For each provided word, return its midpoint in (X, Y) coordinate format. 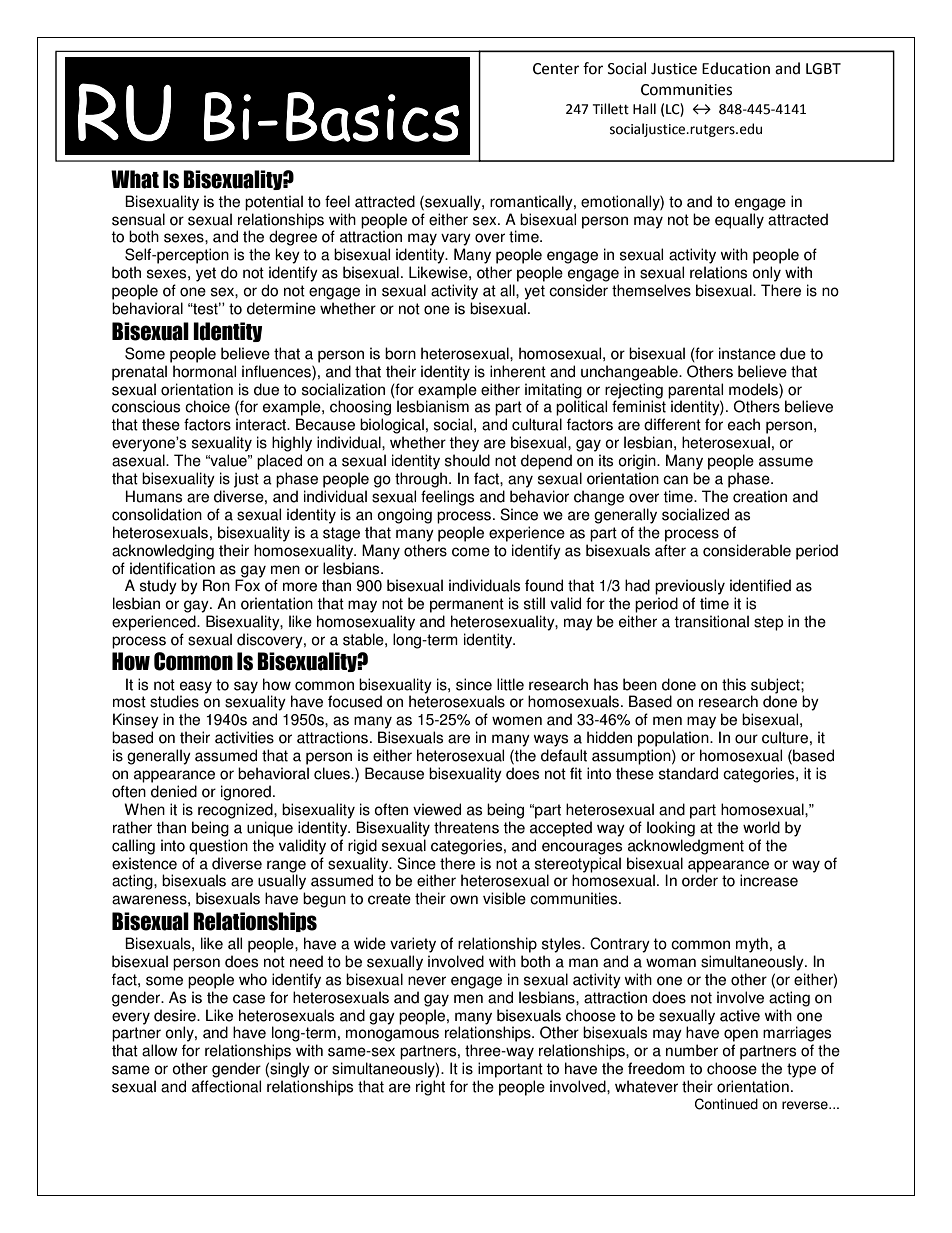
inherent (518, 371)
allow (160, 1050)
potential (274, 203)
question (218, 847)
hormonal (204, 371)
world (761, 827)
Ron (216, 585)
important (510, 1070)
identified (760, 585)
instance (747, 353)
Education (736, 68)
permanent (467, 605)
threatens (466, 827)
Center (556, 69)
